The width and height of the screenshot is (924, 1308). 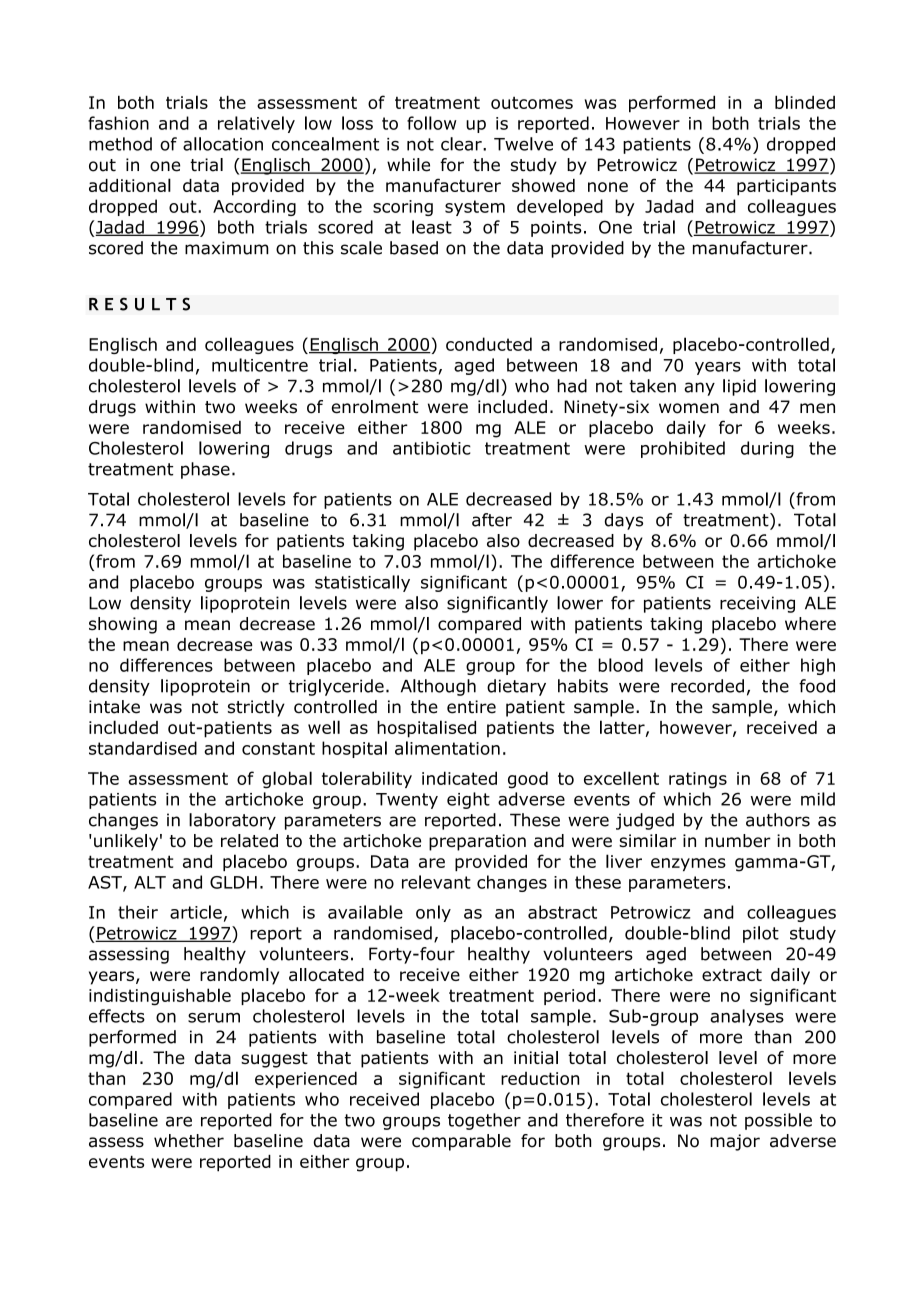 I want to click on whether, so click(x=189, y=1141).
